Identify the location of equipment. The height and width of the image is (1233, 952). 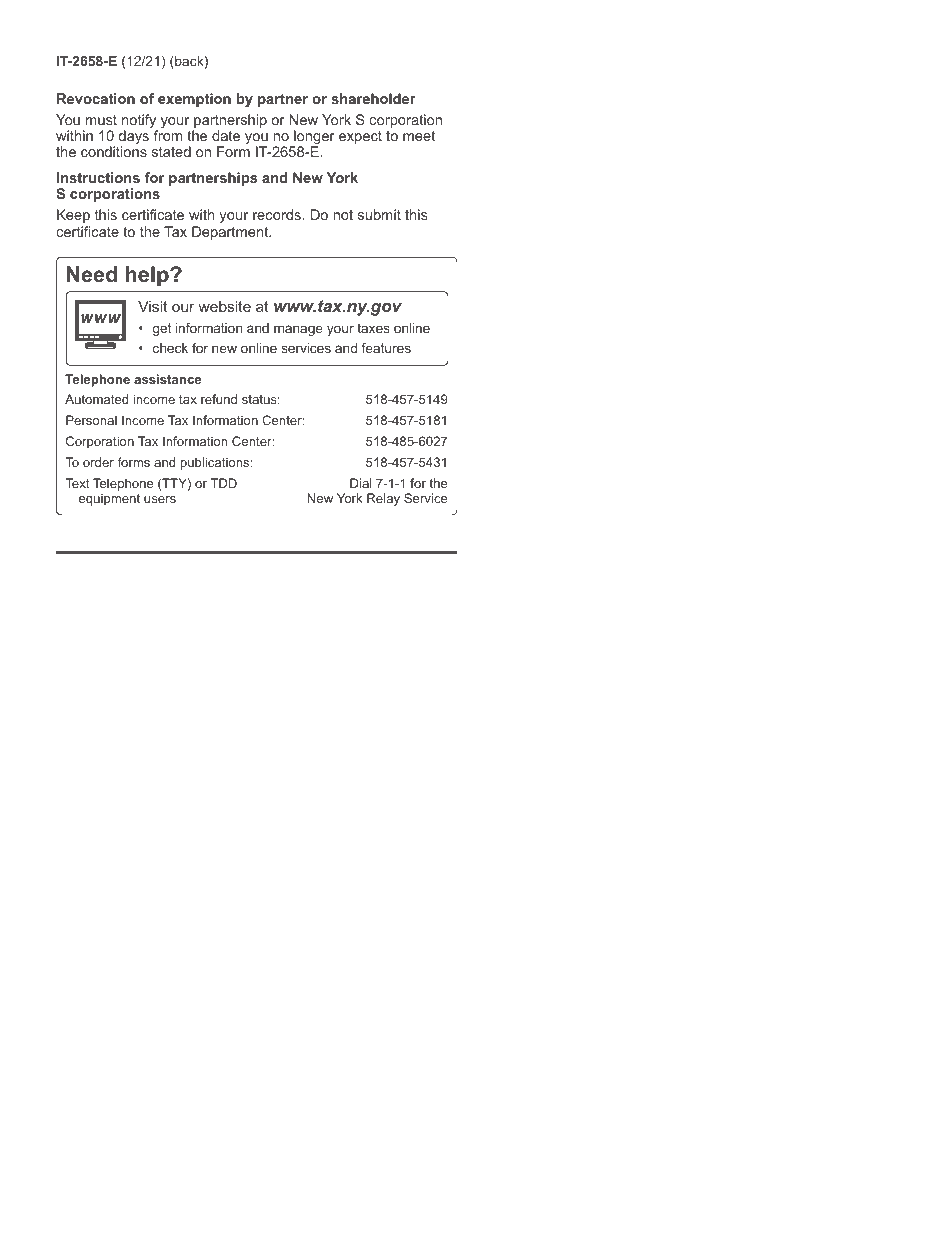
(109, 499).
